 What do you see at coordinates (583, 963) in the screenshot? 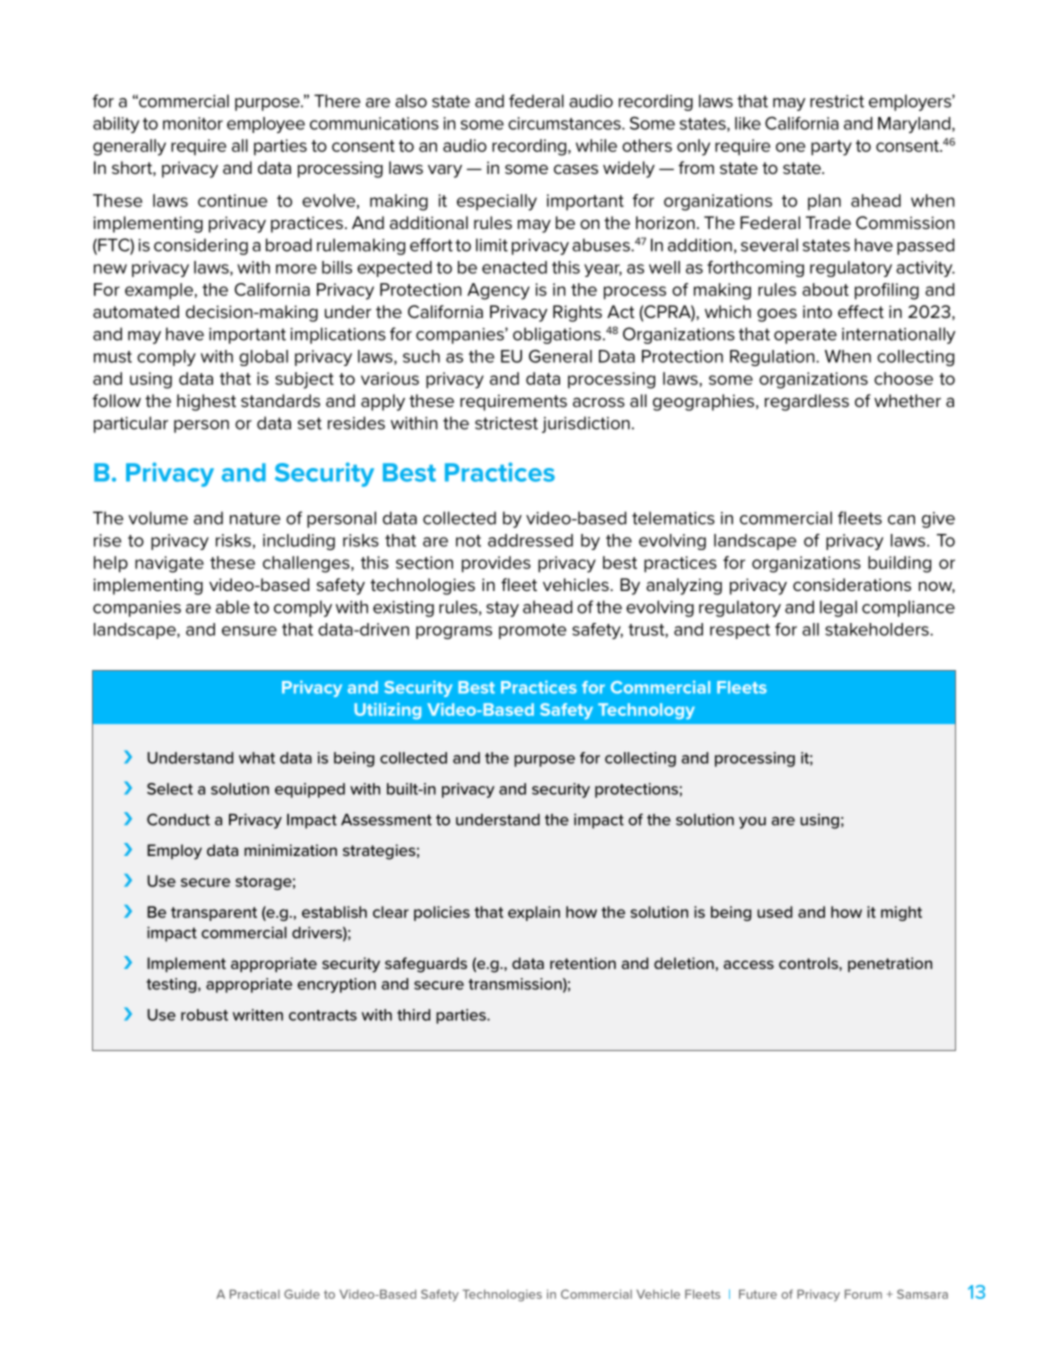
I see `retention` at bounding box center [583, 963].
